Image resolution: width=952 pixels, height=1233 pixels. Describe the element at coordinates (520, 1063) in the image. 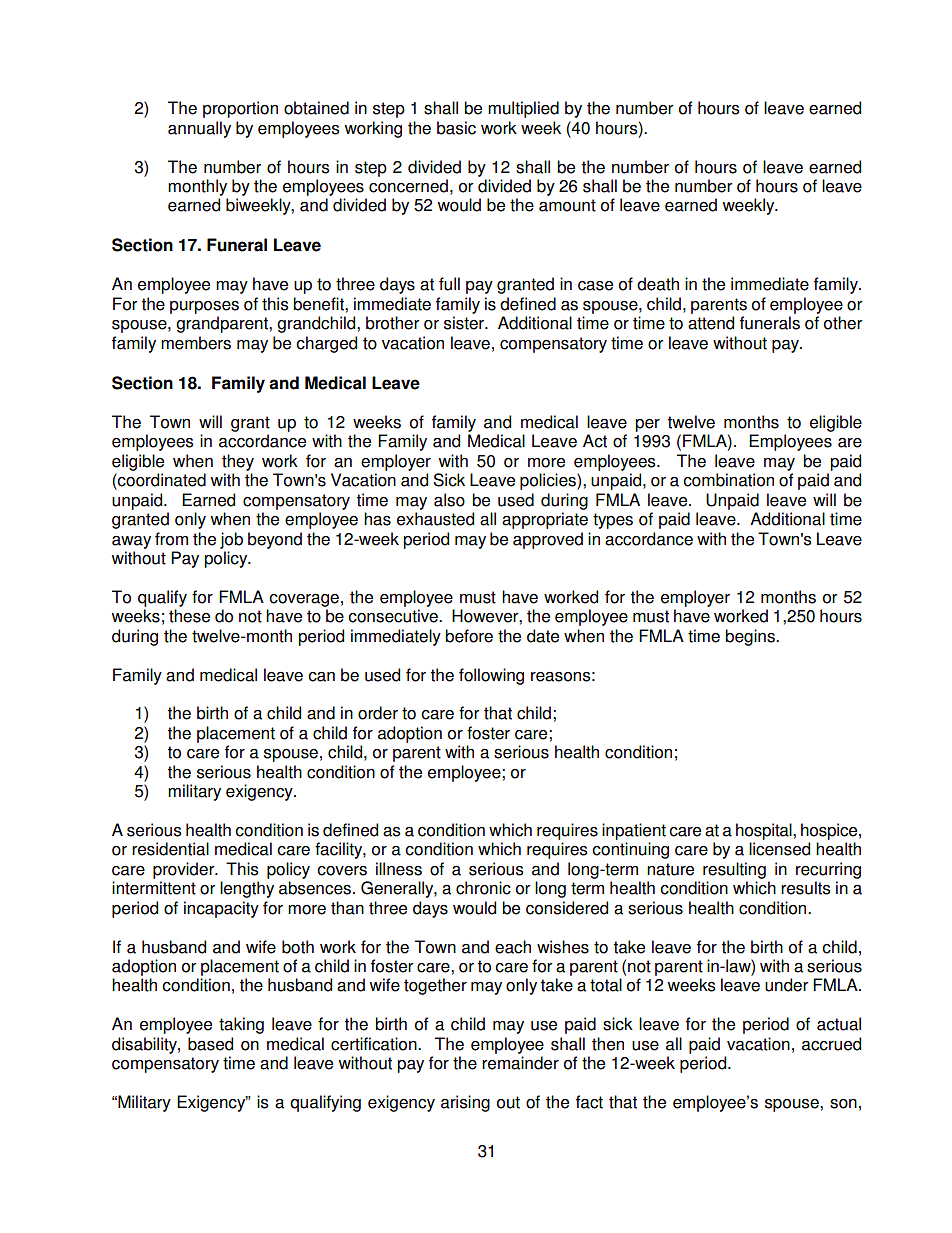

I see `remainder` at that location.
